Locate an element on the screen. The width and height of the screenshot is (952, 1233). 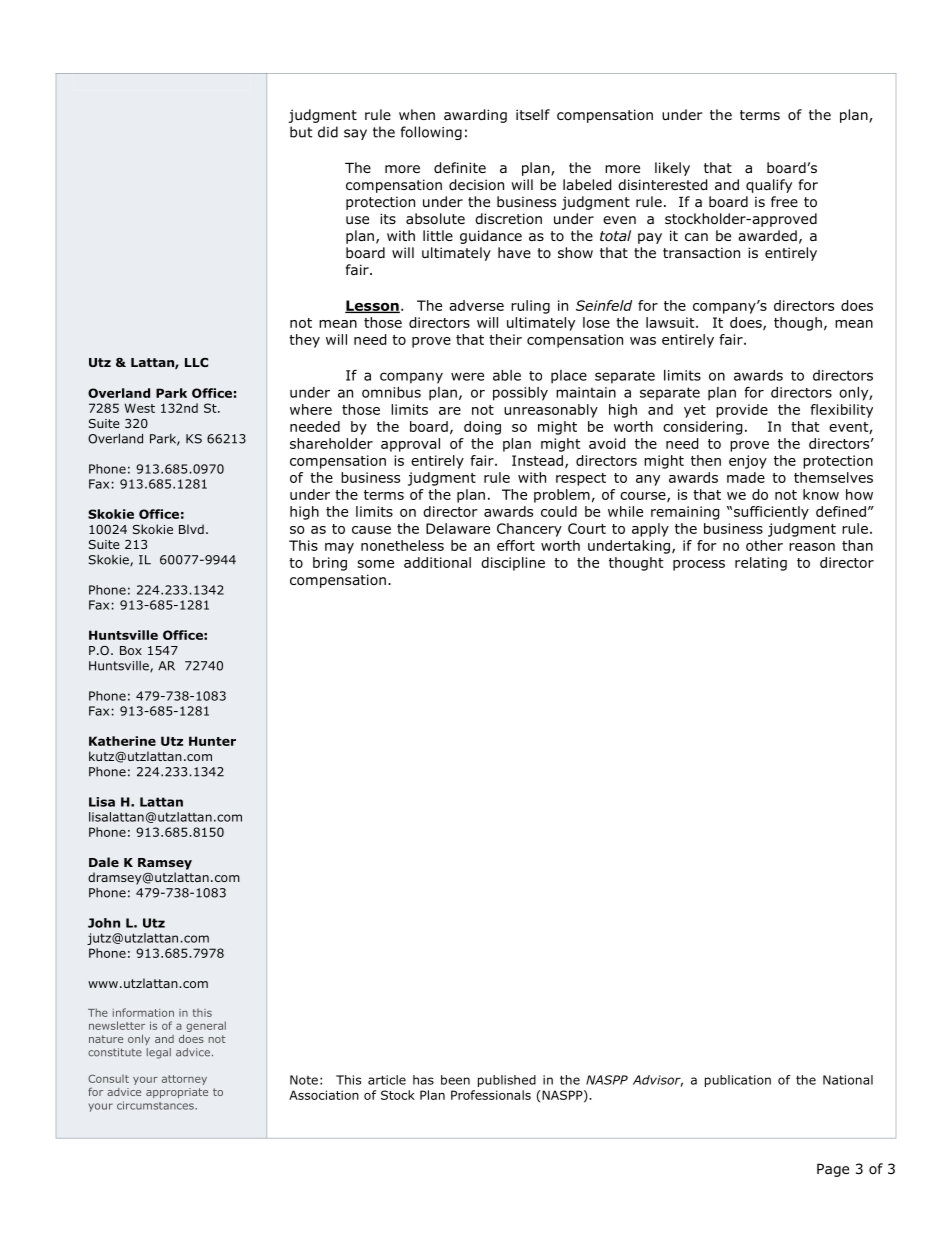
definite is located at coordinates (460, 168).
